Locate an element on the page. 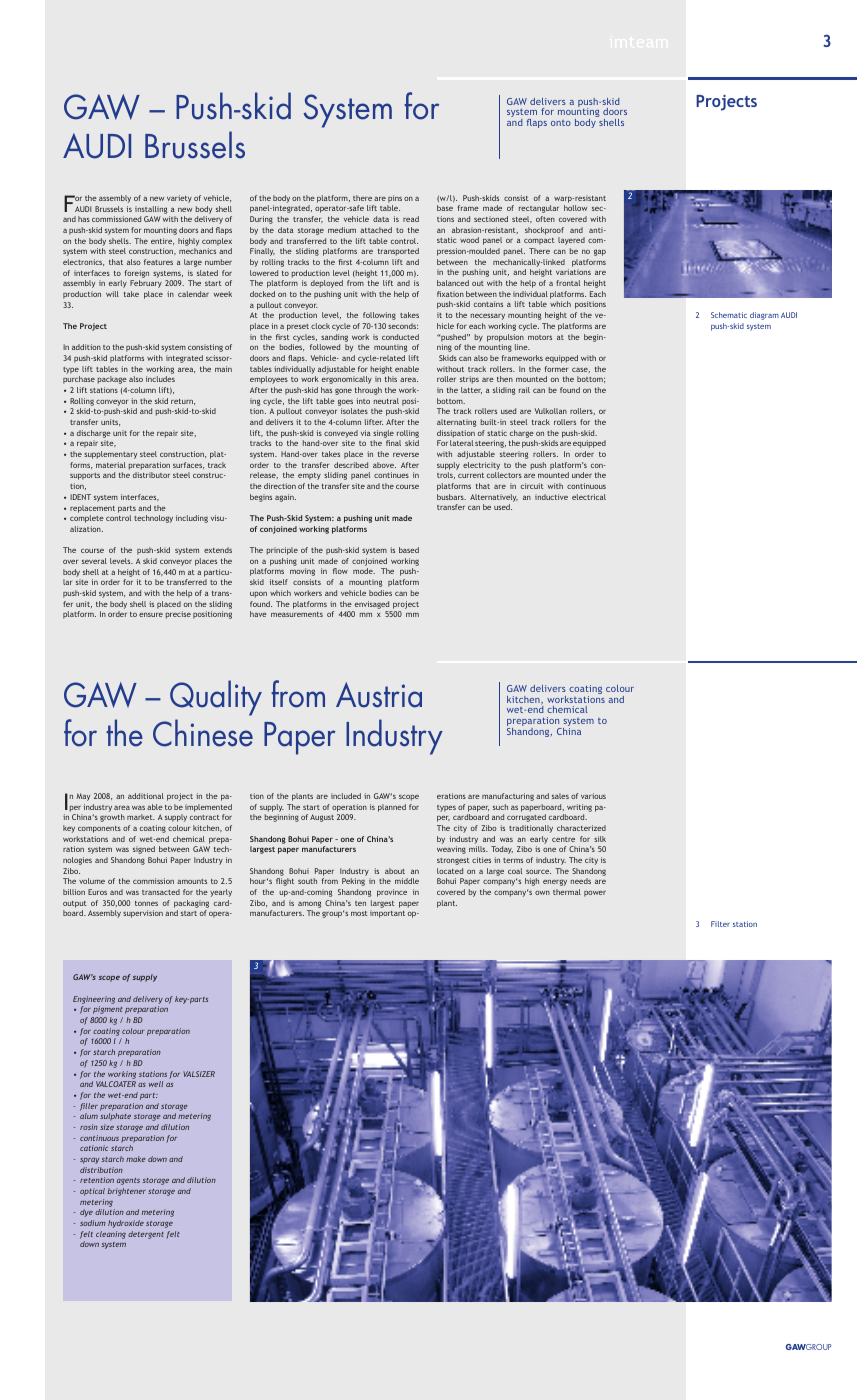 This page has width=857, height=1400. hollow is located at coordinates (575, 208).
